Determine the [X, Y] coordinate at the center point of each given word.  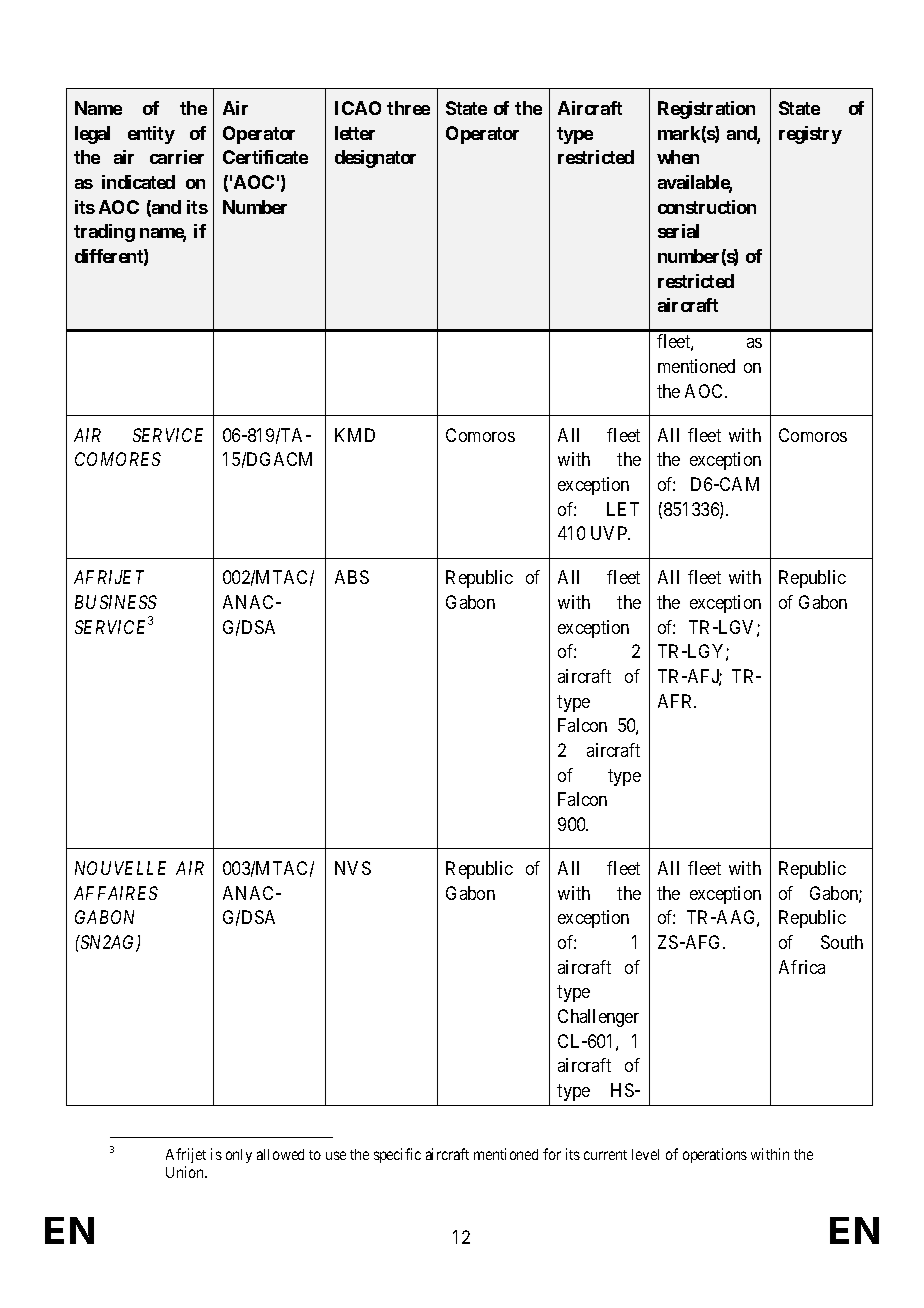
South [842, 942]
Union [186, 1172]
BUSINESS [116, 602]
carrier [177, 157]
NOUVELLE [120, 868]
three [408, 108]
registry [810, 135]
